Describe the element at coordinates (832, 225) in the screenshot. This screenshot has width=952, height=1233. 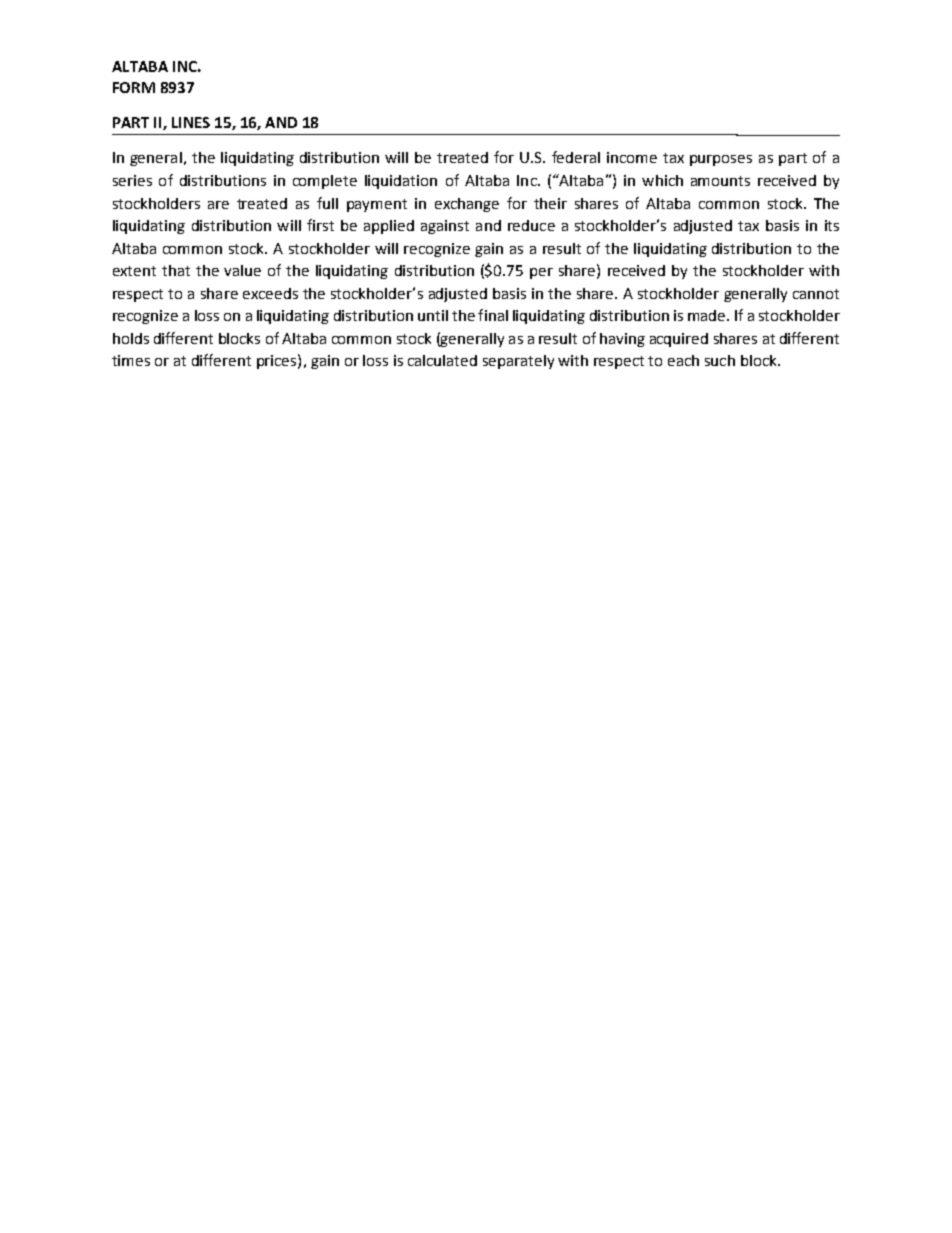
I see `its` at that location.
